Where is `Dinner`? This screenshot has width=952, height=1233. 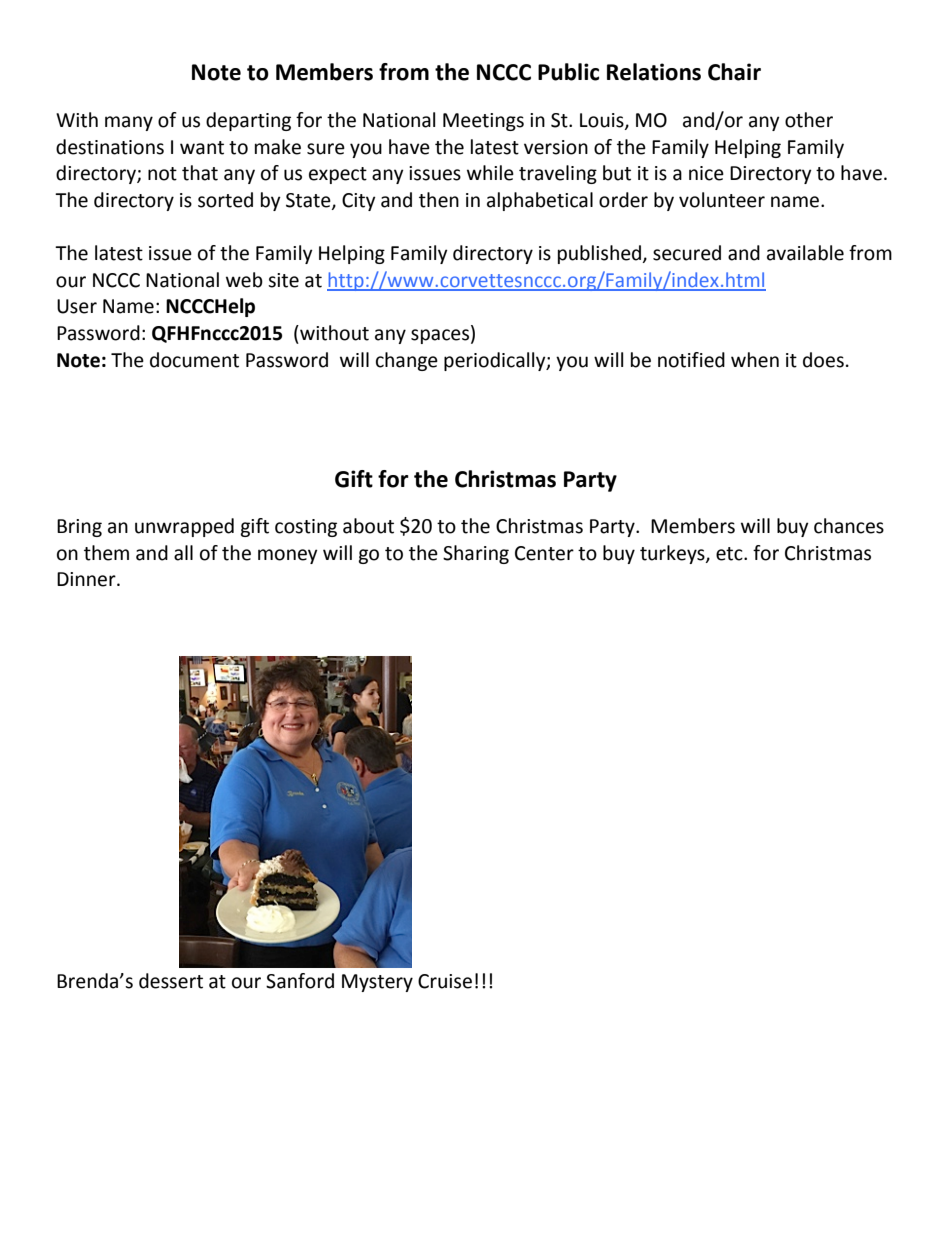
Dinner is located at coordinates (87, 579).
